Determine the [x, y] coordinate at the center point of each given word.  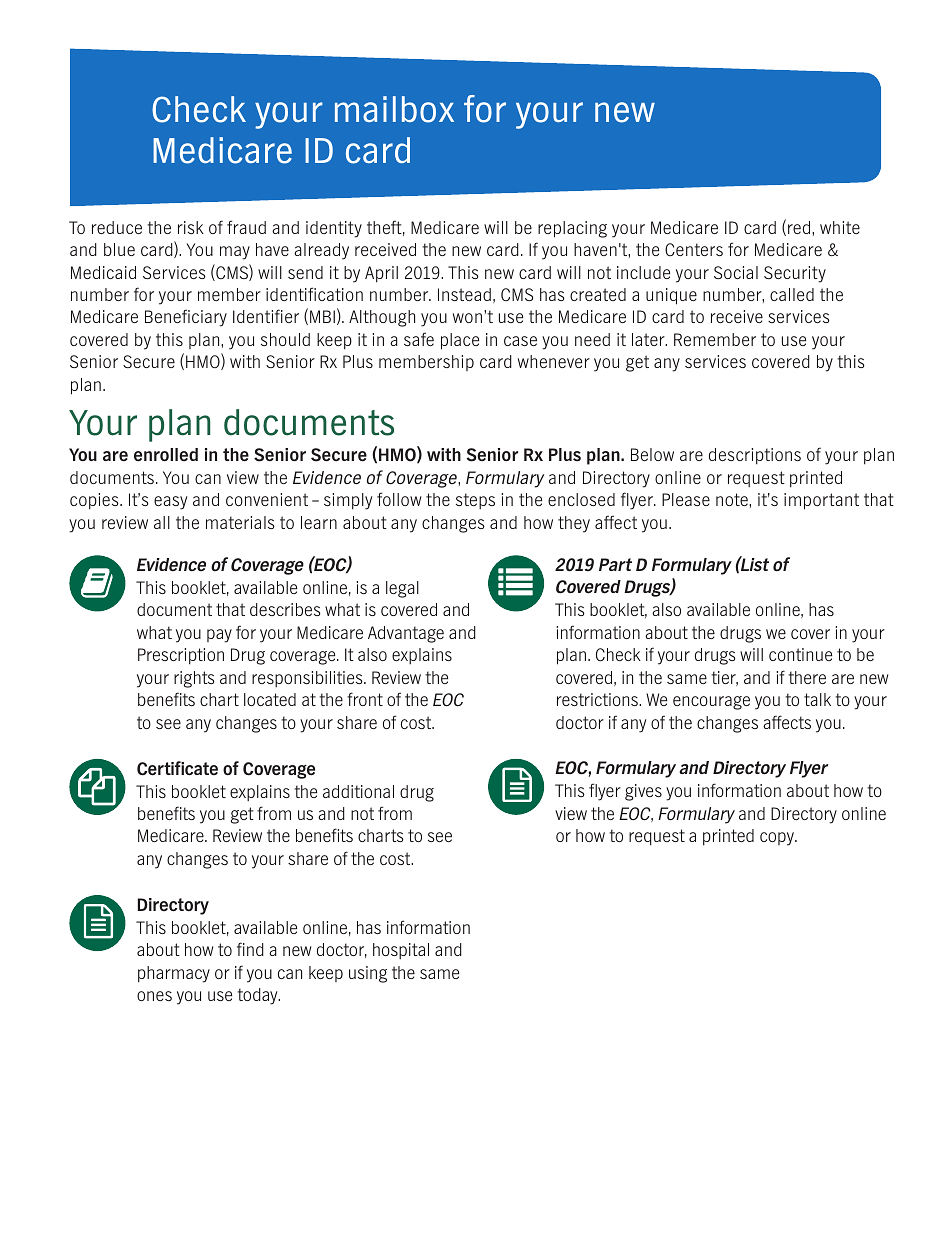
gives [643, 792]
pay [219, 636]
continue [800, 654]
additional [358, 791]
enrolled [166, 455]
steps [475, 501]
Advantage [406, 634]
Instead [464, 294]
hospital [401, 951]
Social [736, 272]
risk [191, 227]
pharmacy [174, 974]
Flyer [809, 769]
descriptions [755, 456]
